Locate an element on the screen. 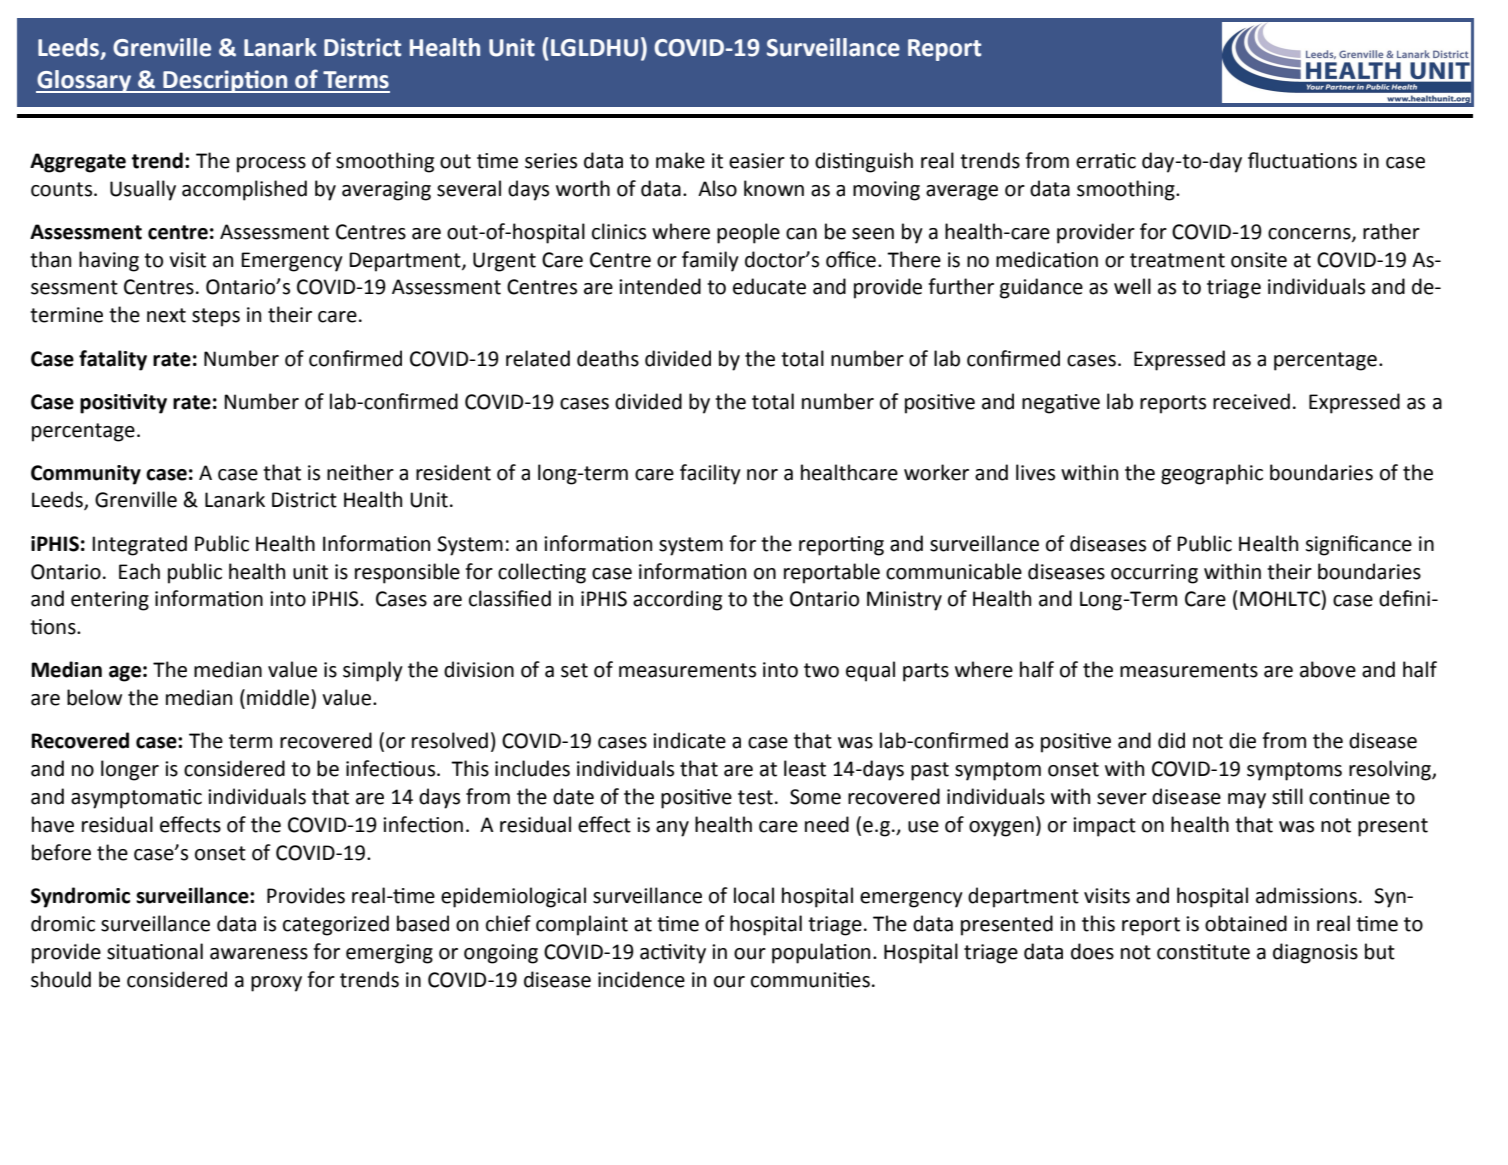 The image size is (1508, 1165). make is located at coordinates (680, 160).
